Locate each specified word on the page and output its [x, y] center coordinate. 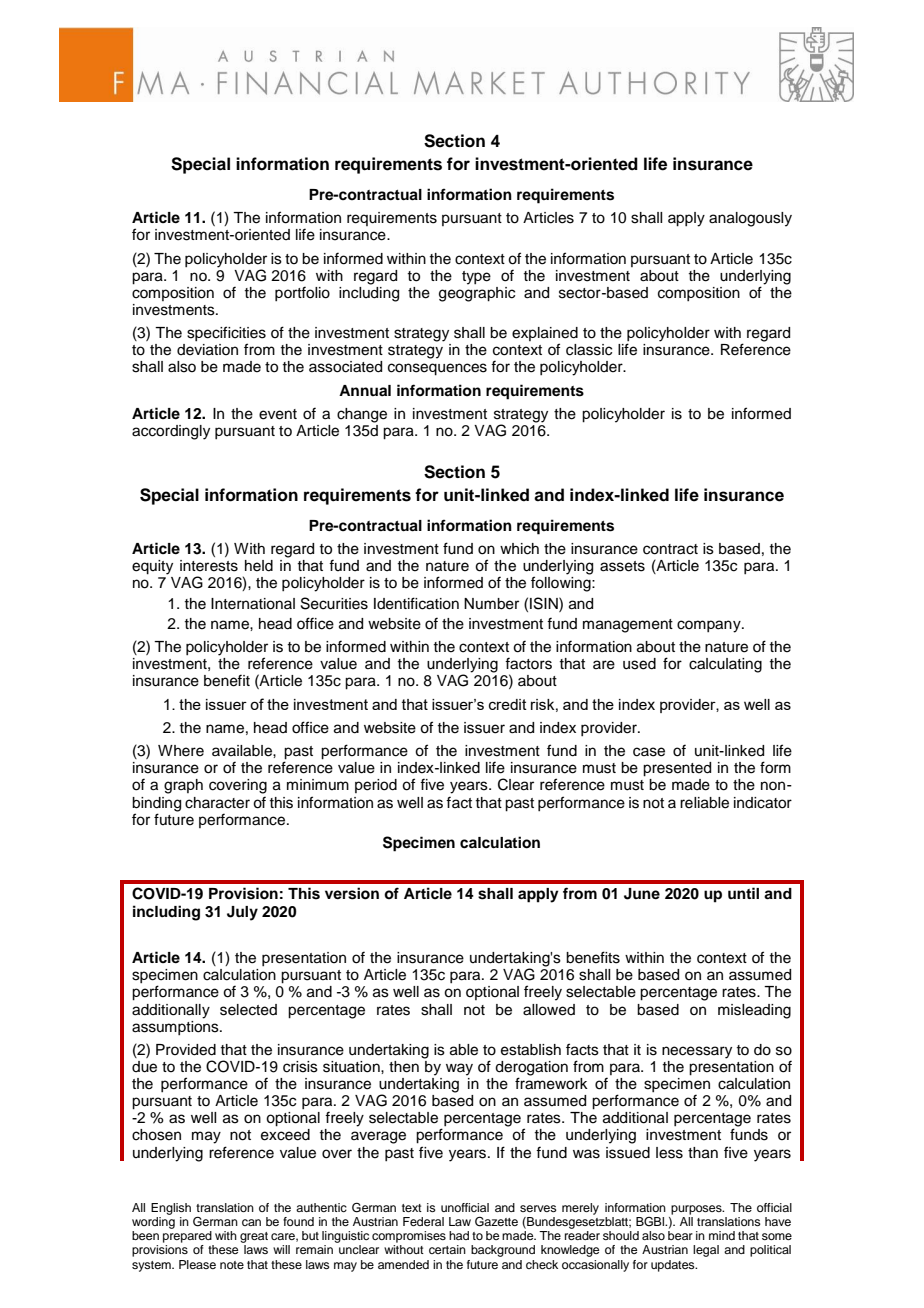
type [476, 278]
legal [706, 1251]
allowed [549, 1010]
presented [677, 769]
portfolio [302, 293]
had [459, 1235]
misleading [754, 1011]
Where [181, 751]
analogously [750, 219]
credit [508, 704]
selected [248, 1010]
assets [622, 566]
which [519, 549]
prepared [187, 1237]
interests [209, 566]
